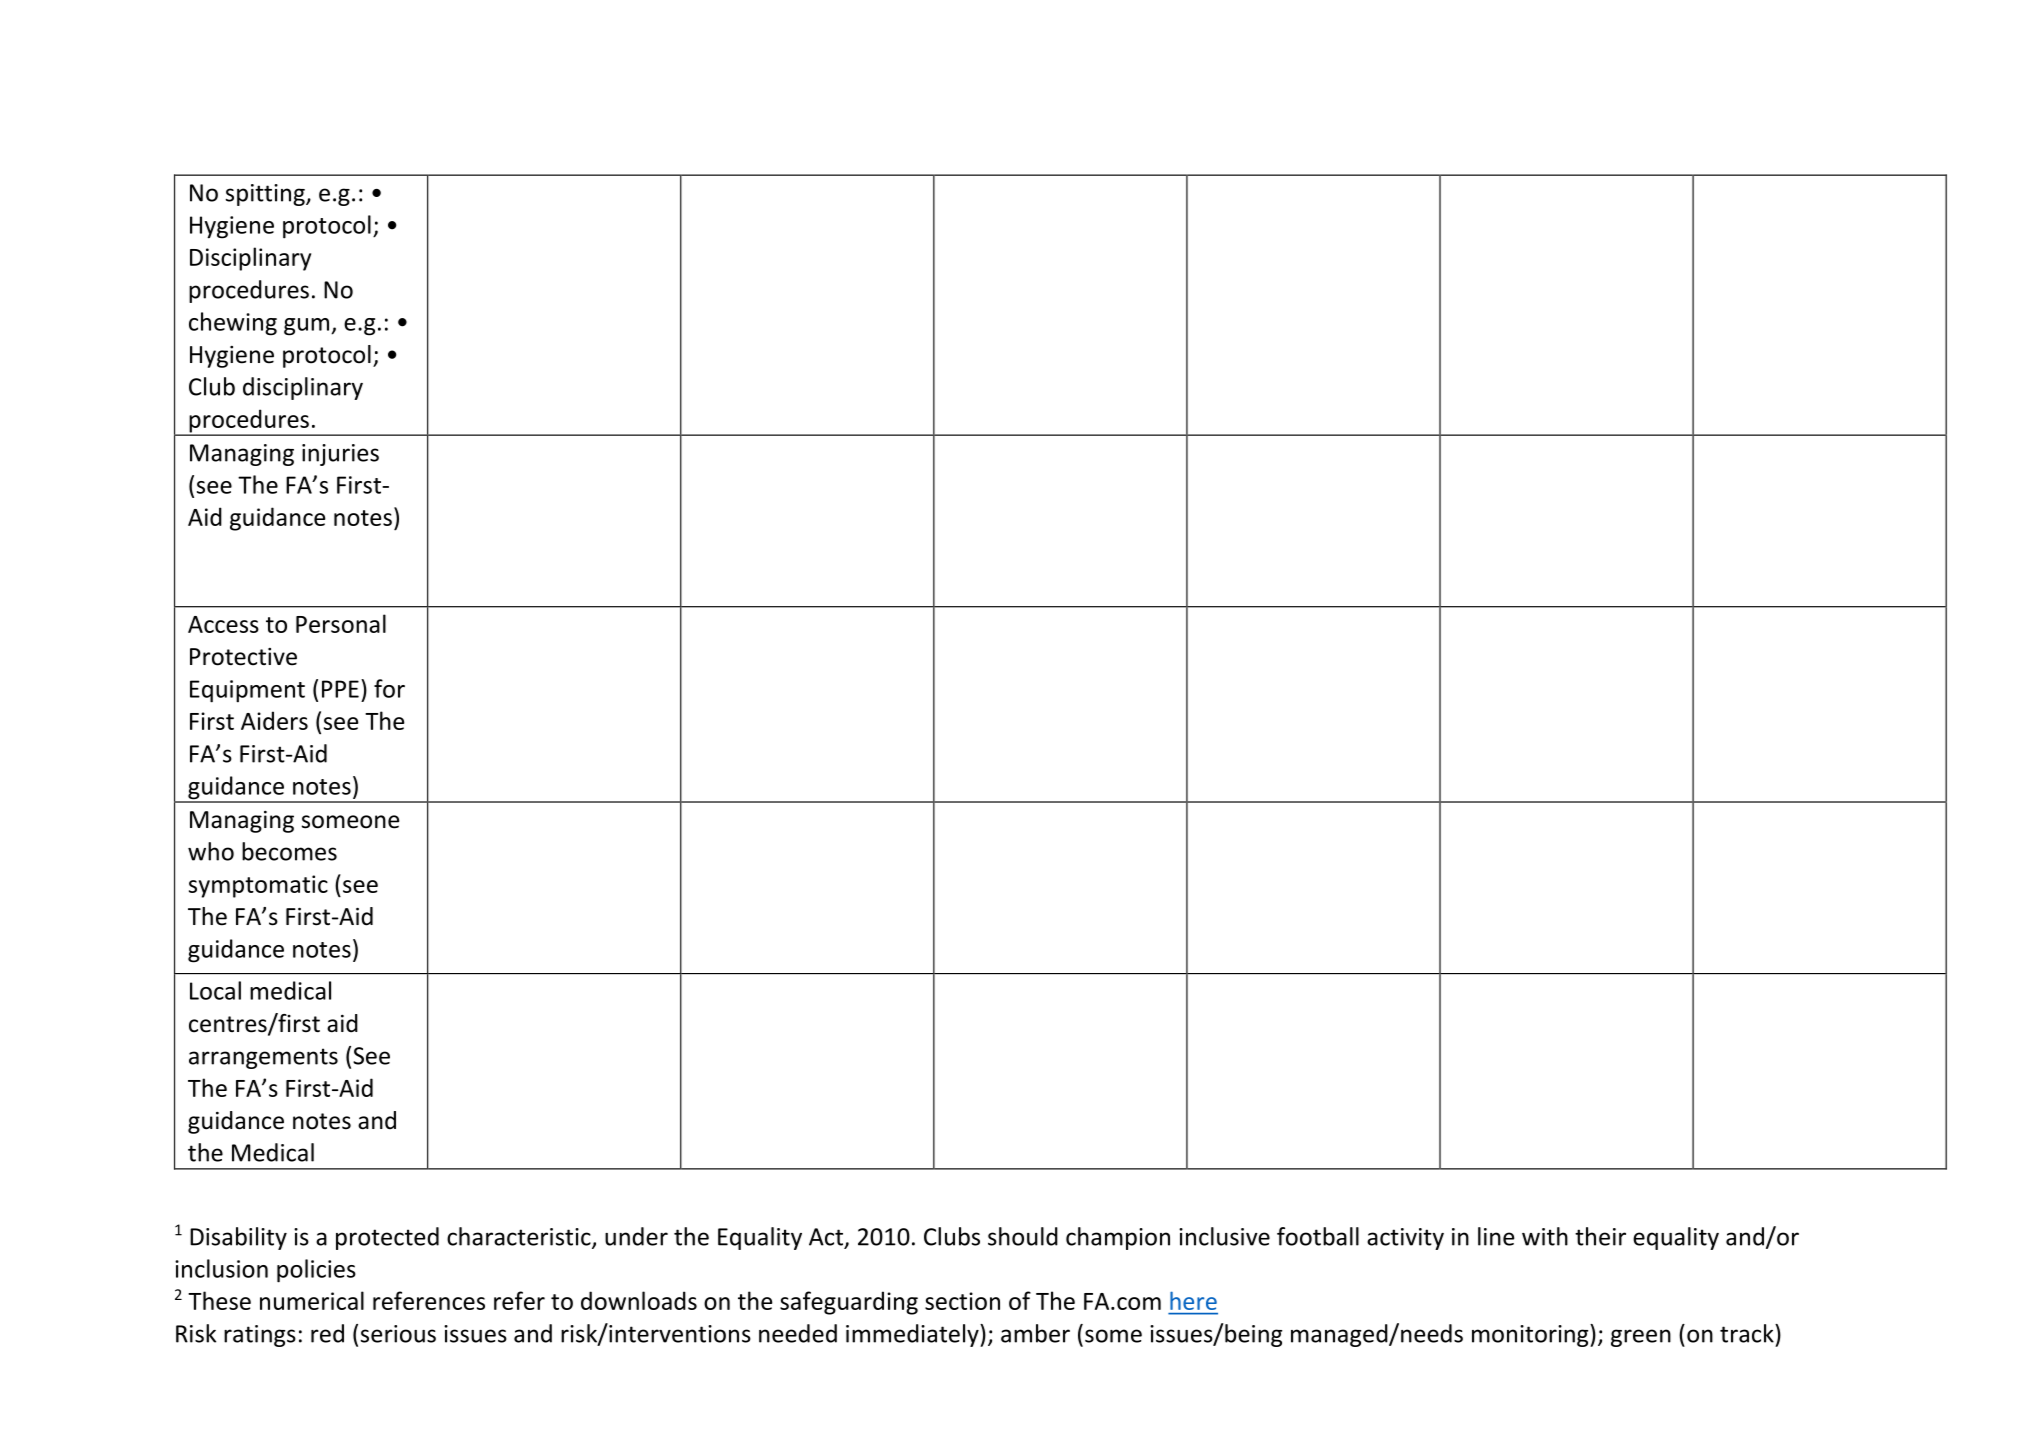  Describe the element at coordinates (1545, 1236) in the screenshot. I see `with` at that location.
